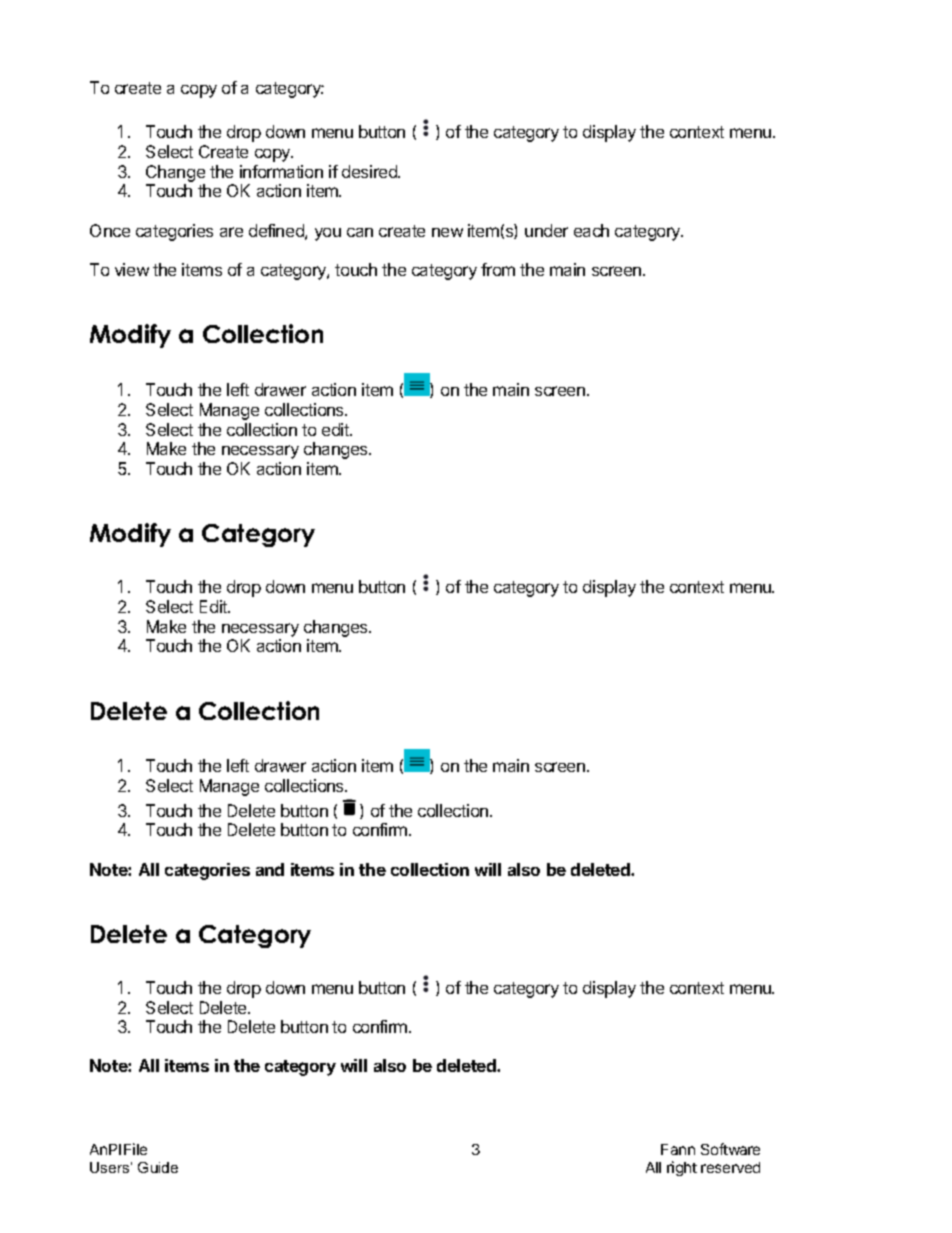  What do you see at coordinates (132, 269) in the image?
I see `view` at bounding box center [132, 269].
